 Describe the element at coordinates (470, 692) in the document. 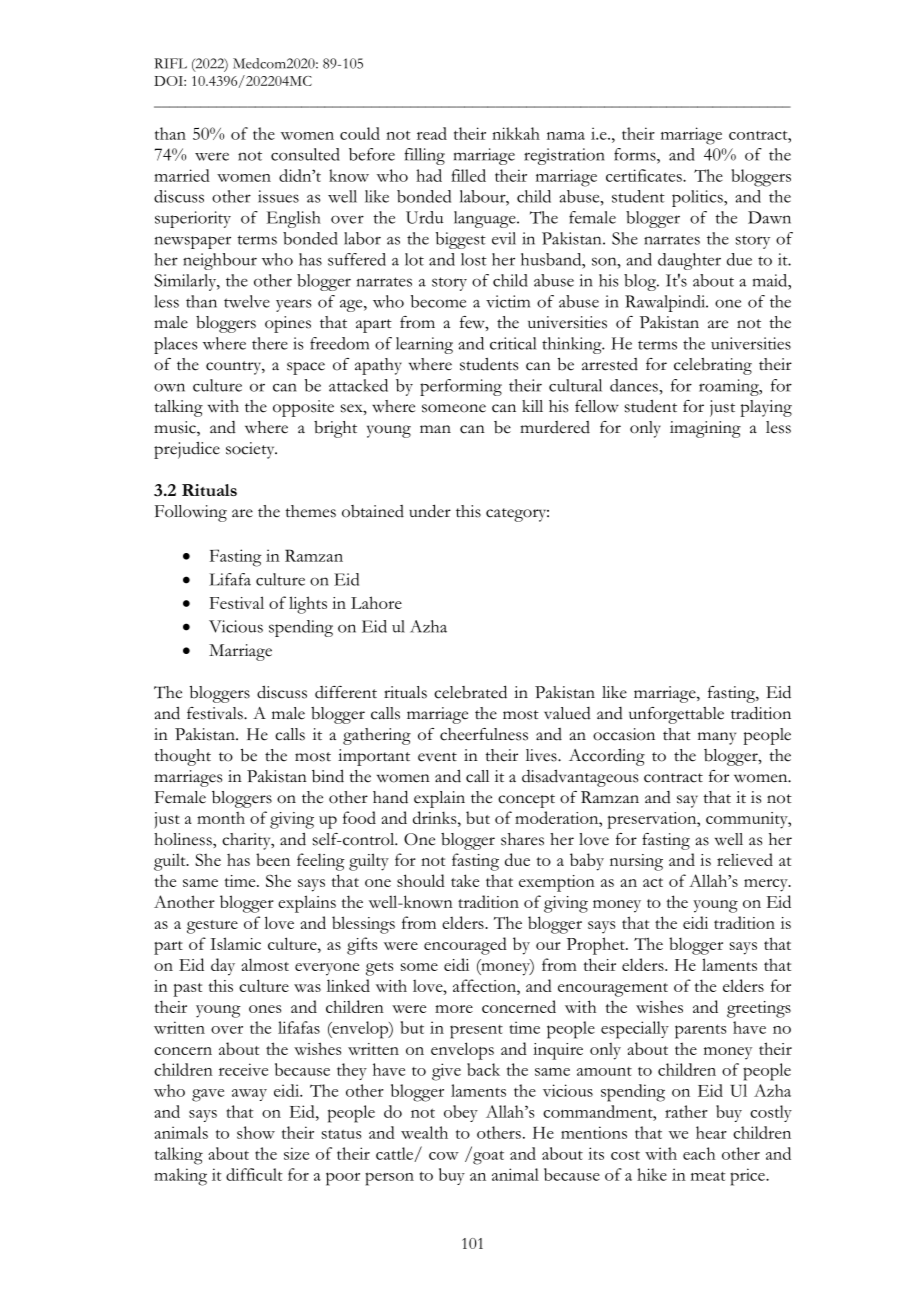

I see `celebrated` at that location.
